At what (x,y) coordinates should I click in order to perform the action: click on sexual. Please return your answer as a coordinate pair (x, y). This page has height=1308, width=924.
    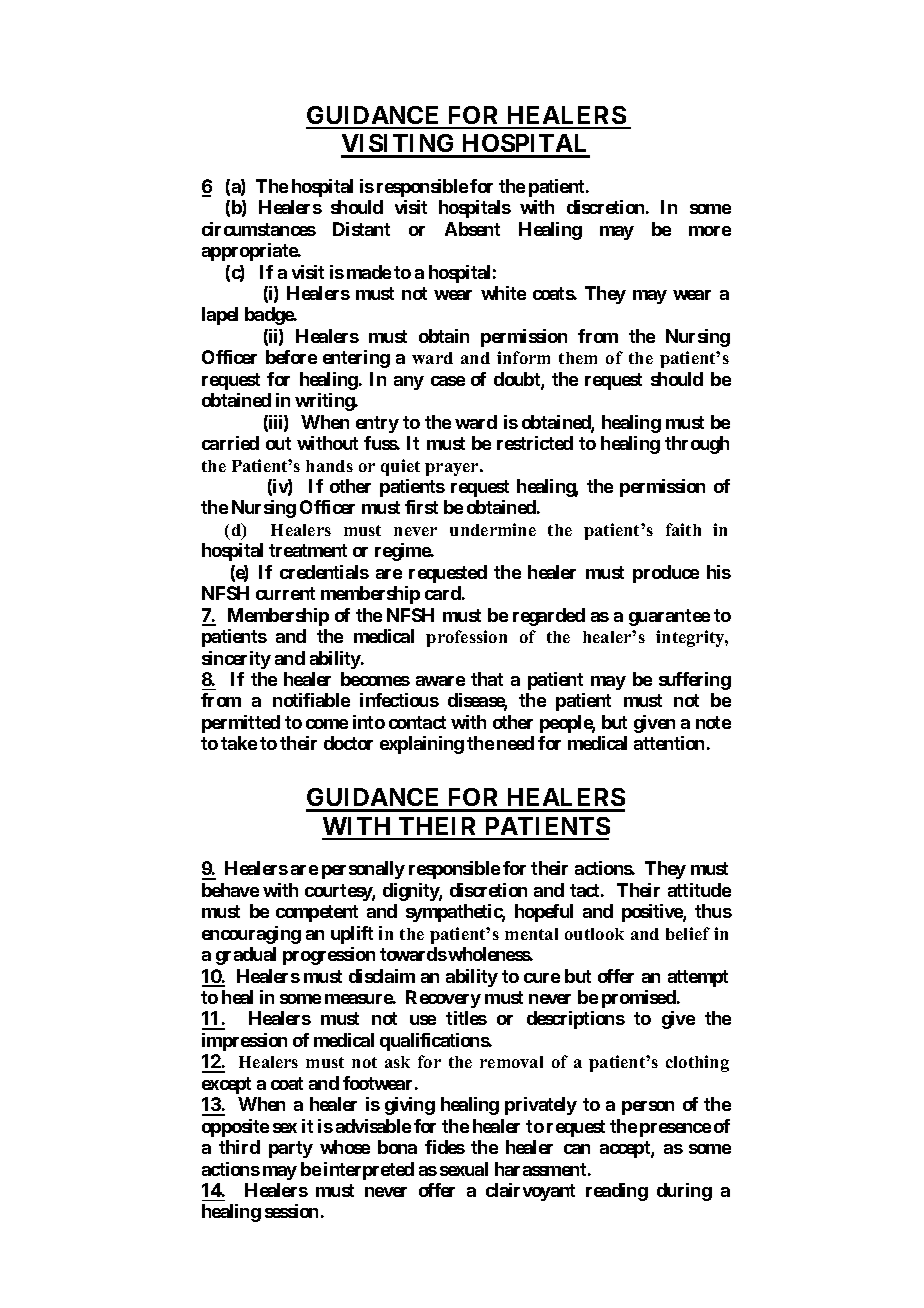
    Looking at the image, I should click on (464, 1169).
